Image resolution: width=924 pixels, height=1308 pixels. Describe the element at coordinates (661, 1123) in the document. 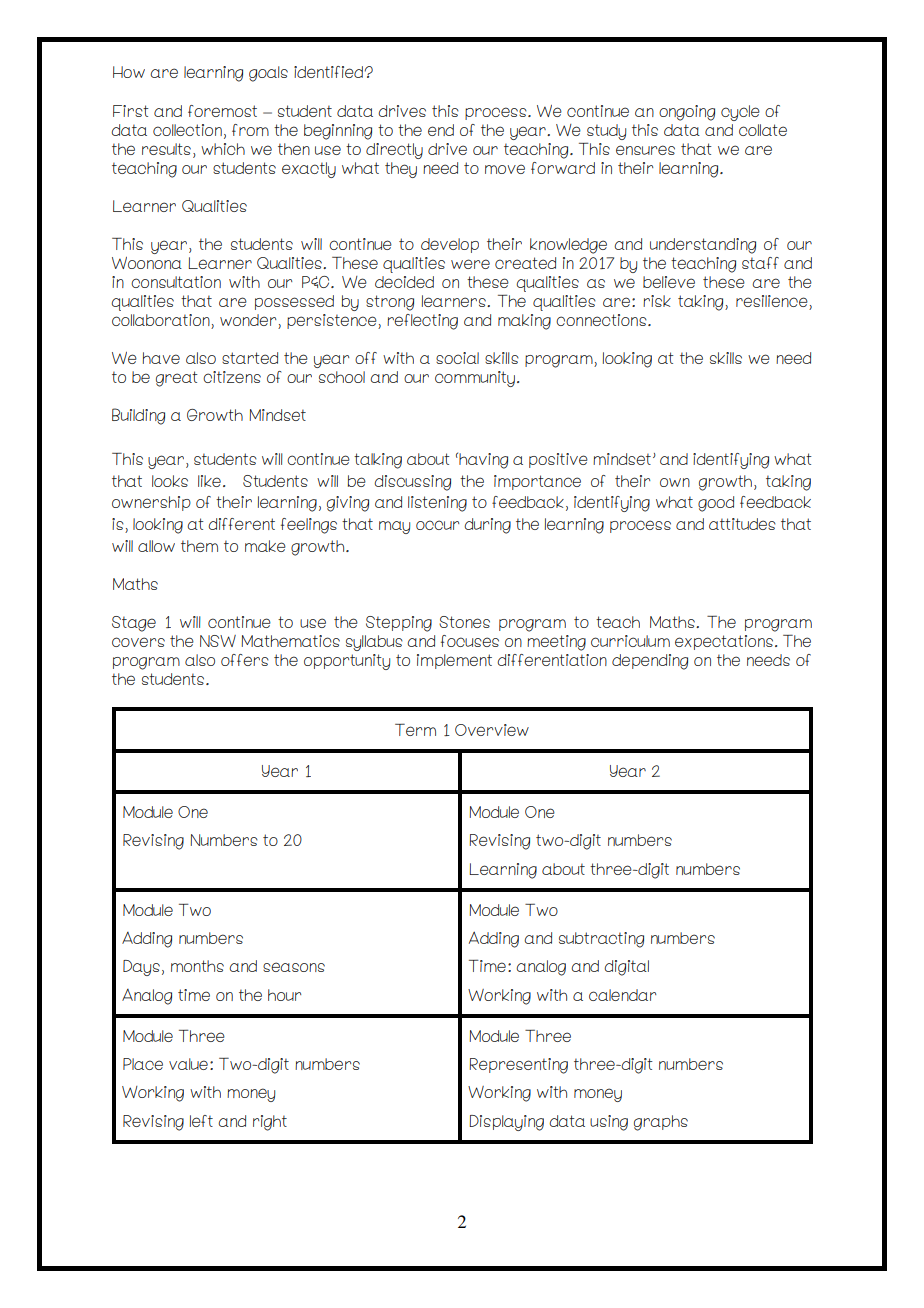

I see `graphs` at that location.
